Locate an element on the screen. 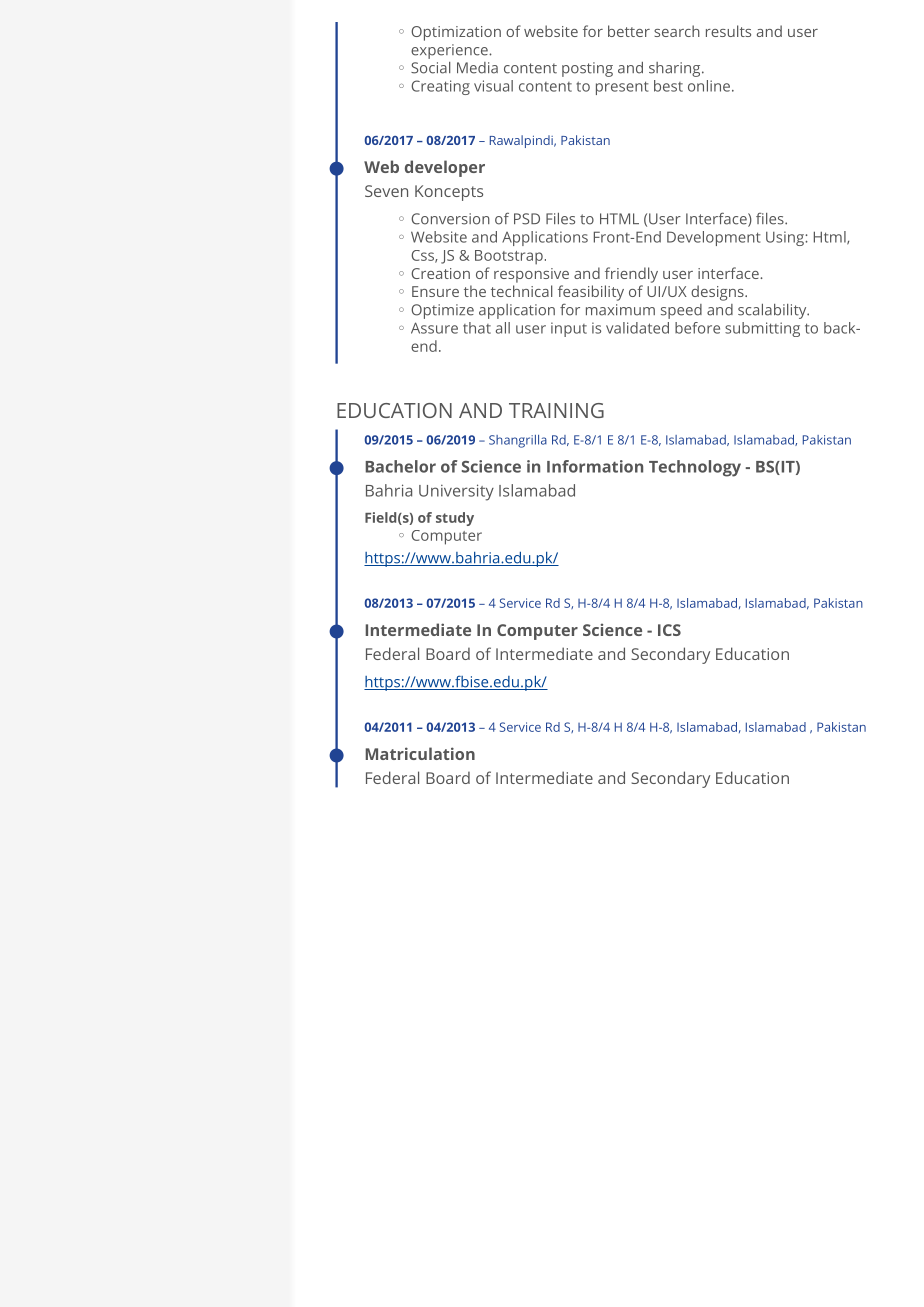  Conversion is located at coordinates (450, 219).
